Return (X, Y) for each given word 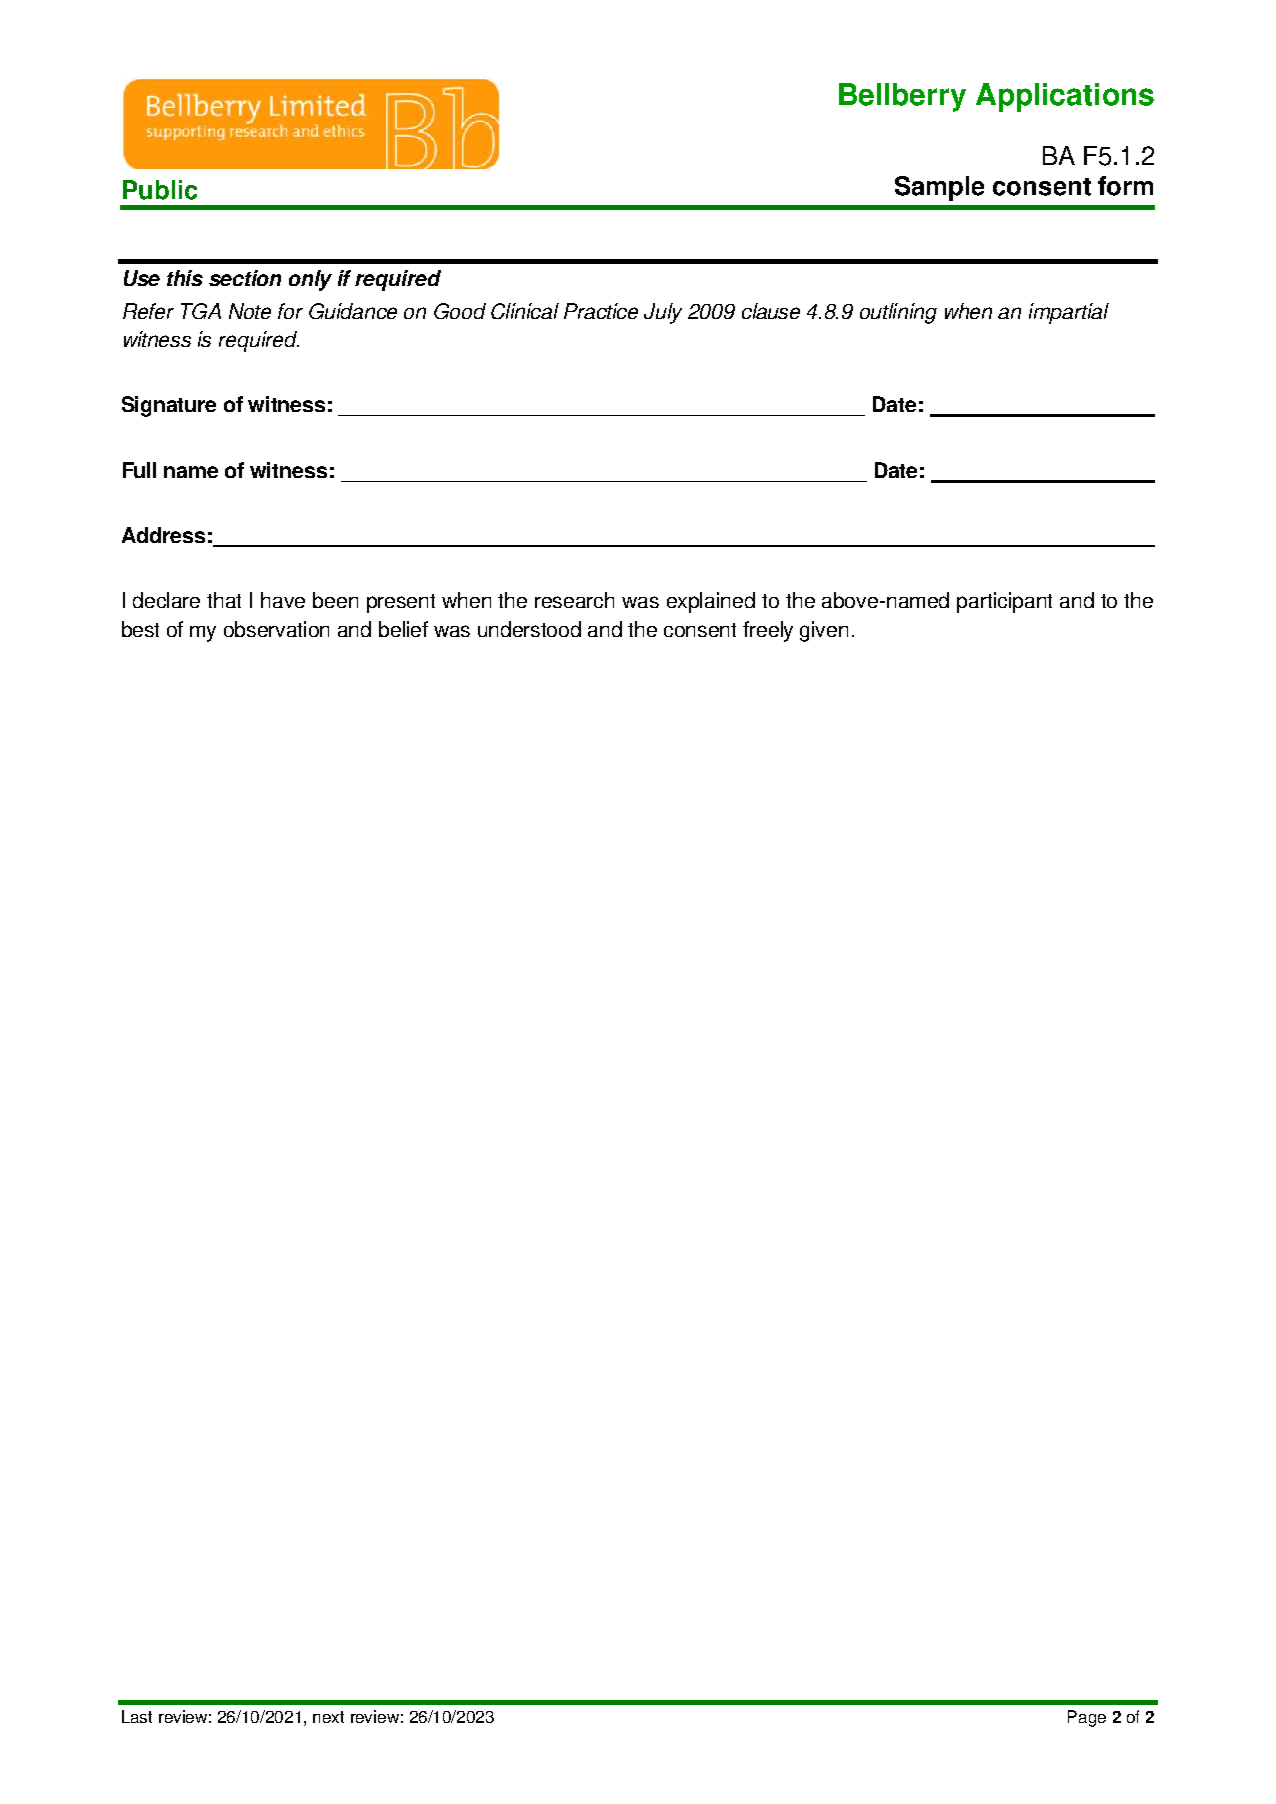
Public (160, 190)
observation (276, 629)
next (328, 1717)
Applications (1065, 97)
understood (529, 629)
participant (1004, 602)
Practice (601, 311)
